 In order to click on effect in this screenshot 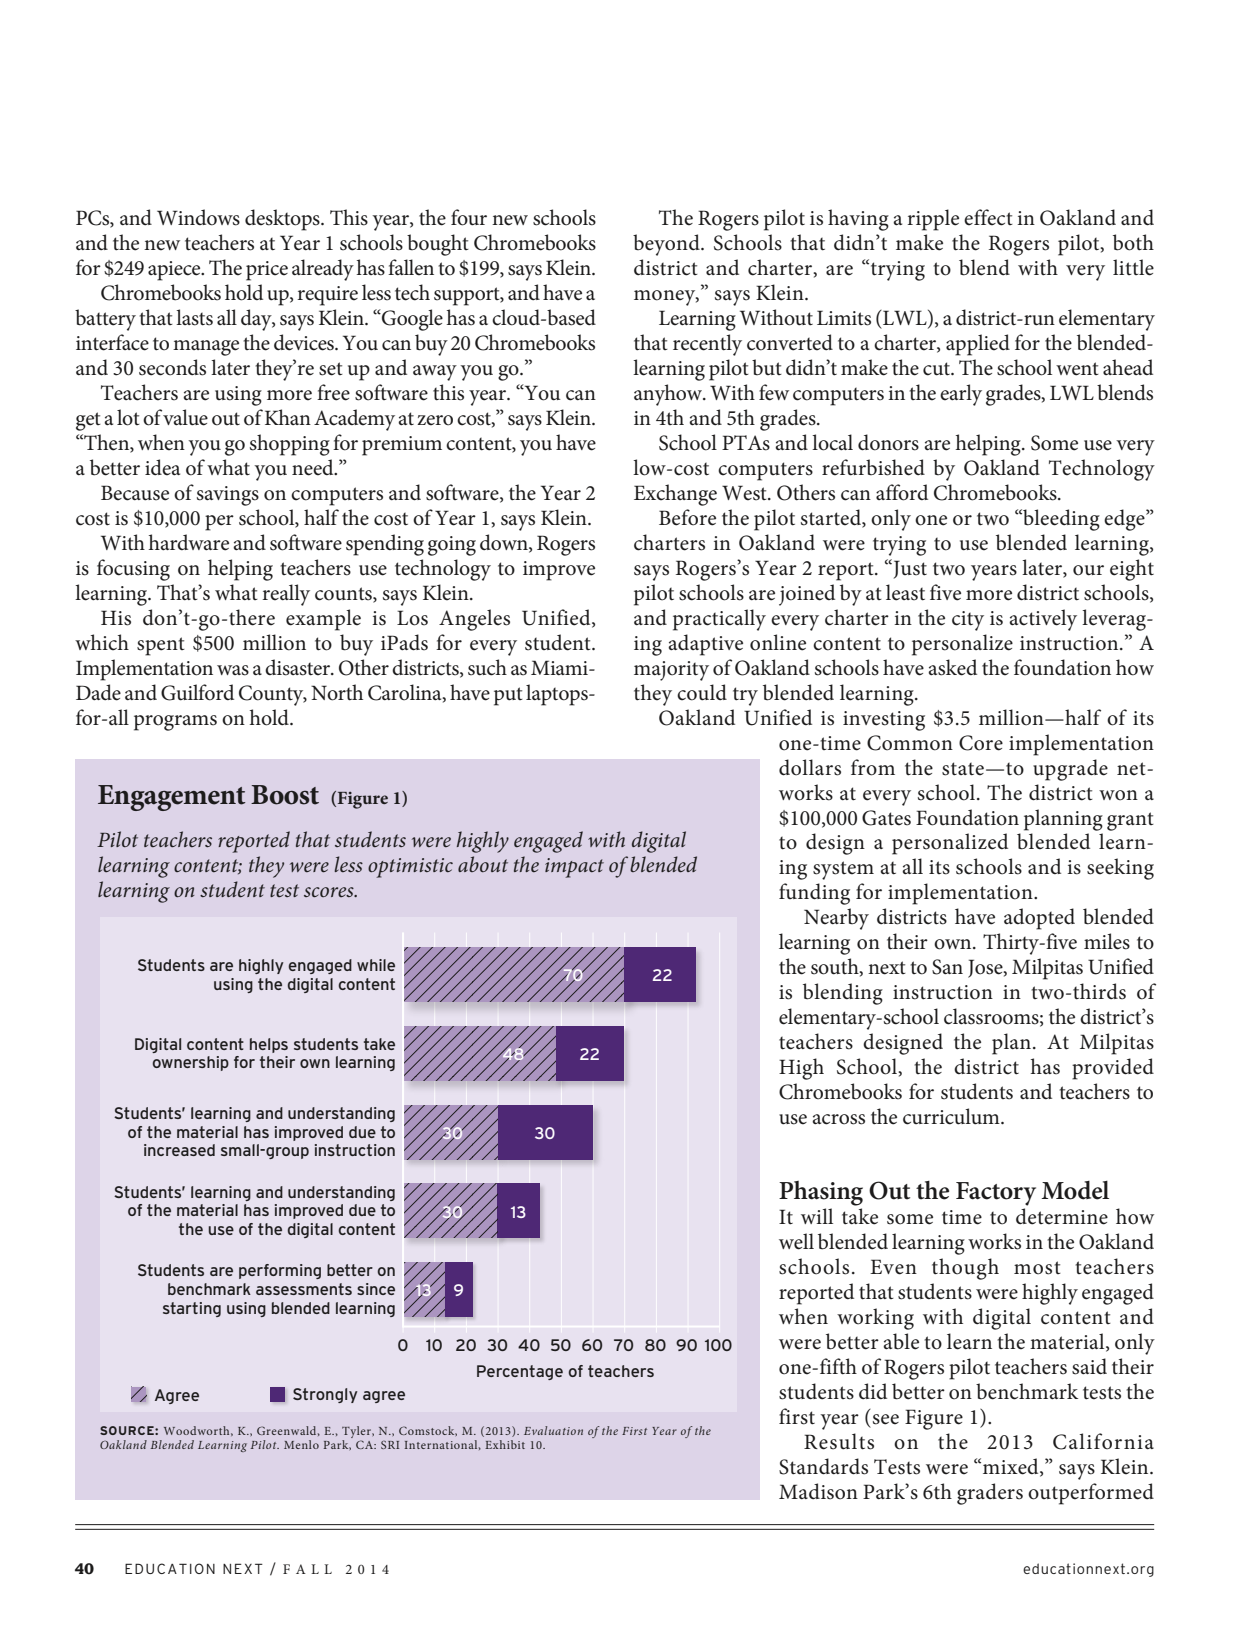, I will do `click(988, 217)`.
